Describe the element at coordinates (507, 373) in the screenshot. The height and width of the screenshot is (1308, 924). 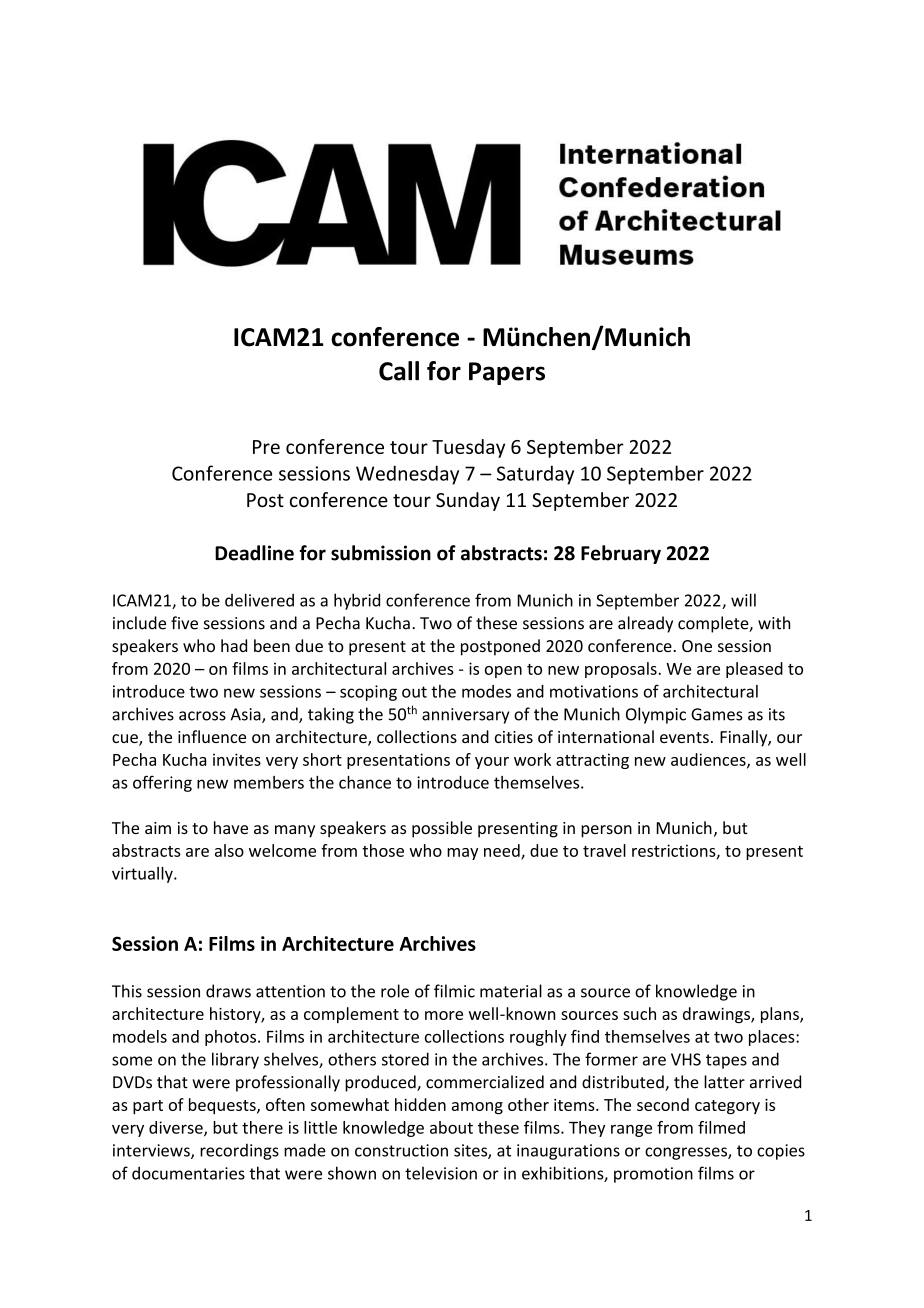
I see `Papers` at that location.
